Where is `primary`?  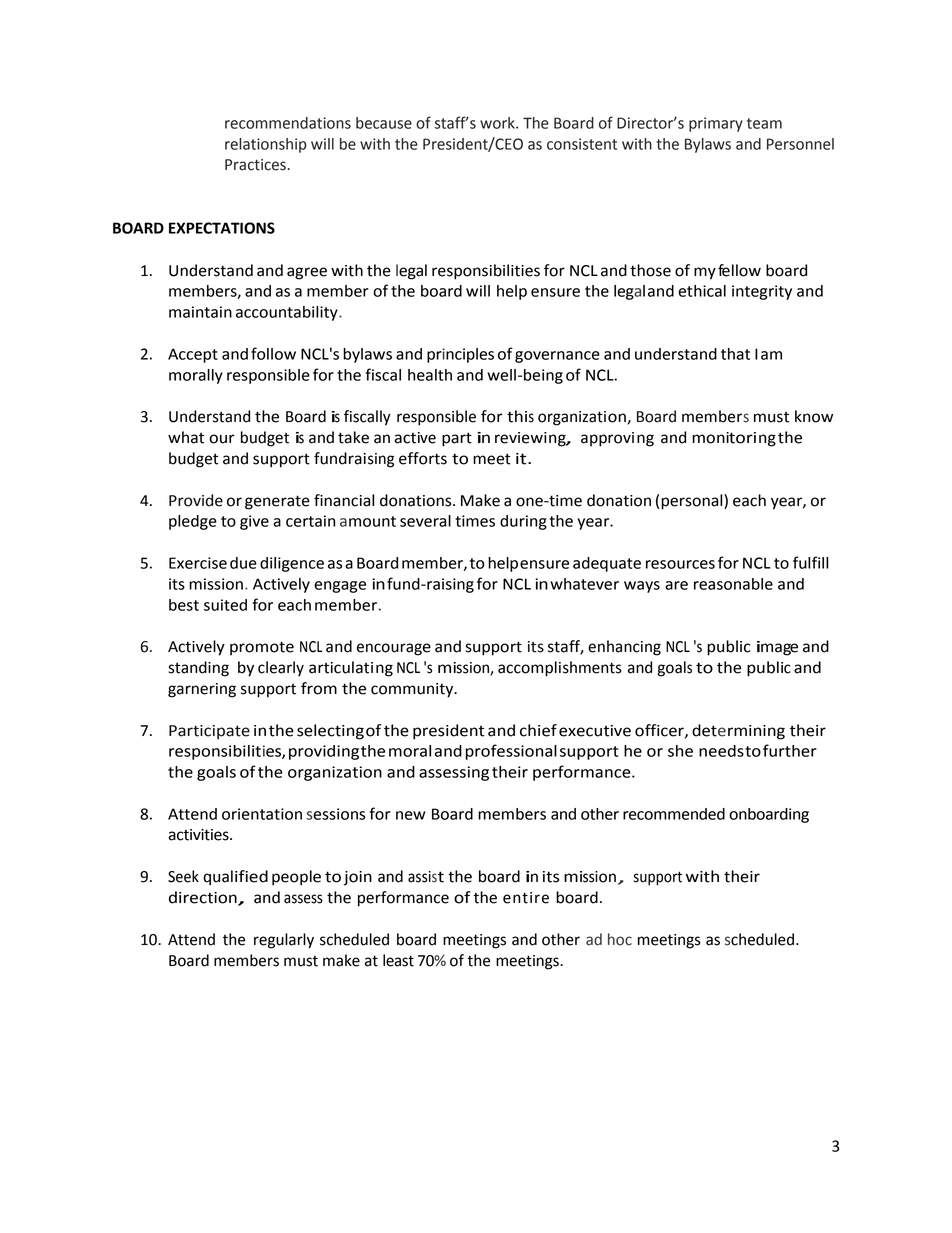 primary is located at coordinates (716, 124).
